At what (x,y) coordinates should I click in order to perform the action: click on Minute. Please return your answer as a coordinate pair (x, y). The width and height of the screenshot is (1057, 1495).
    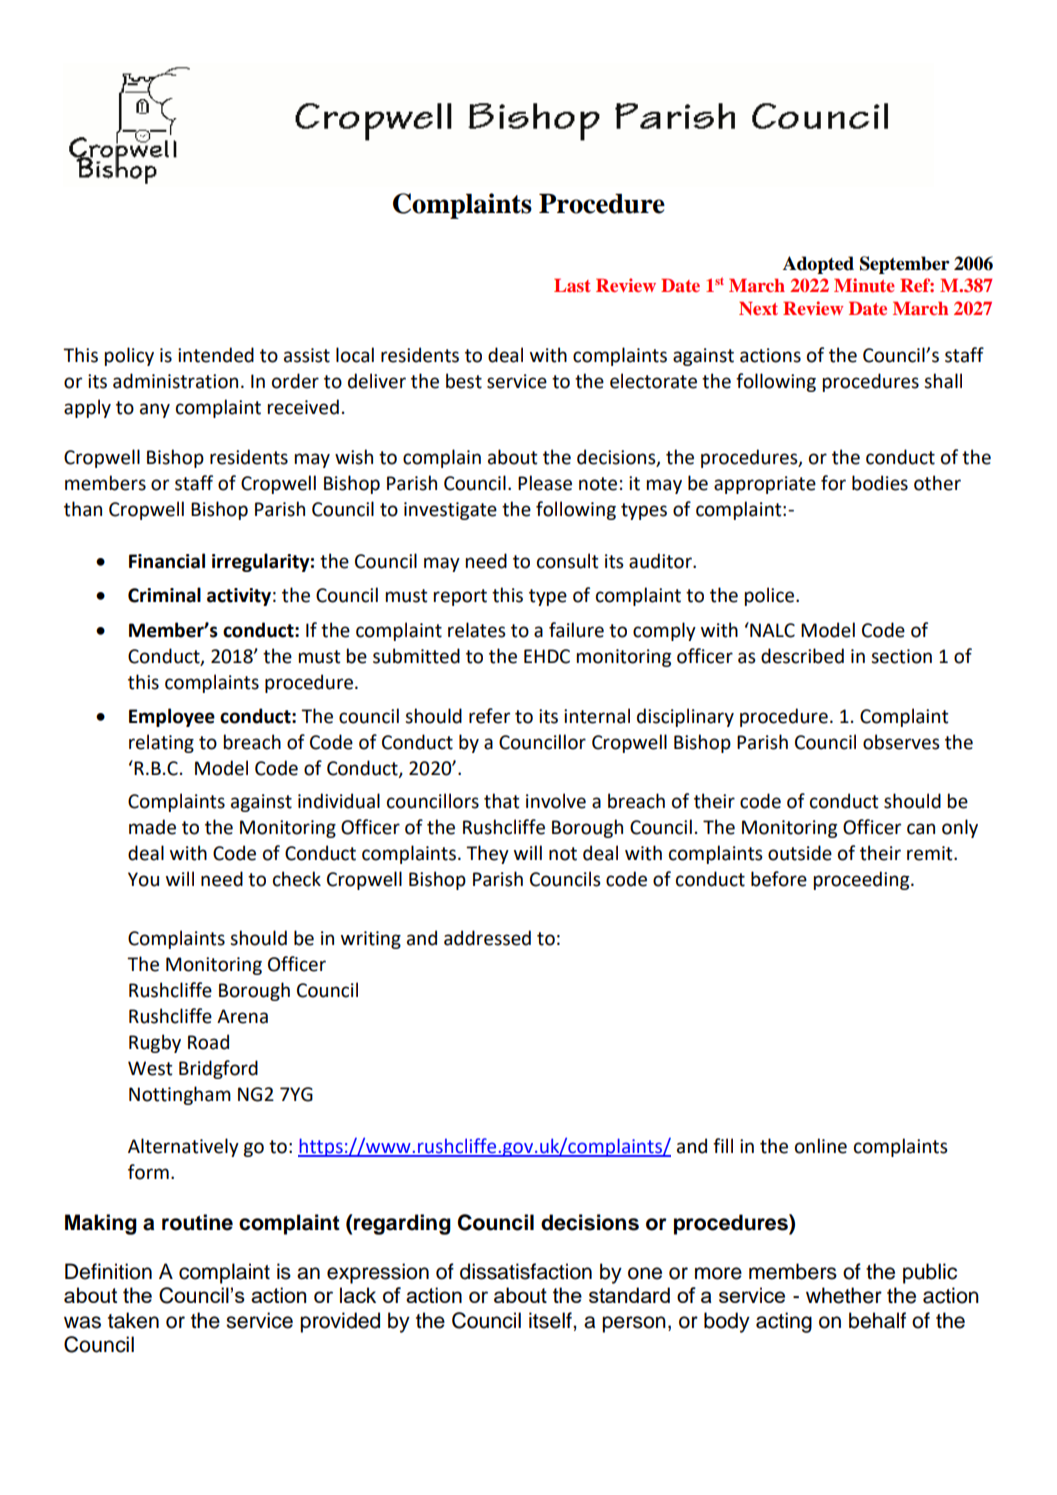
    Looking at the image, I should click on (864, 285).
